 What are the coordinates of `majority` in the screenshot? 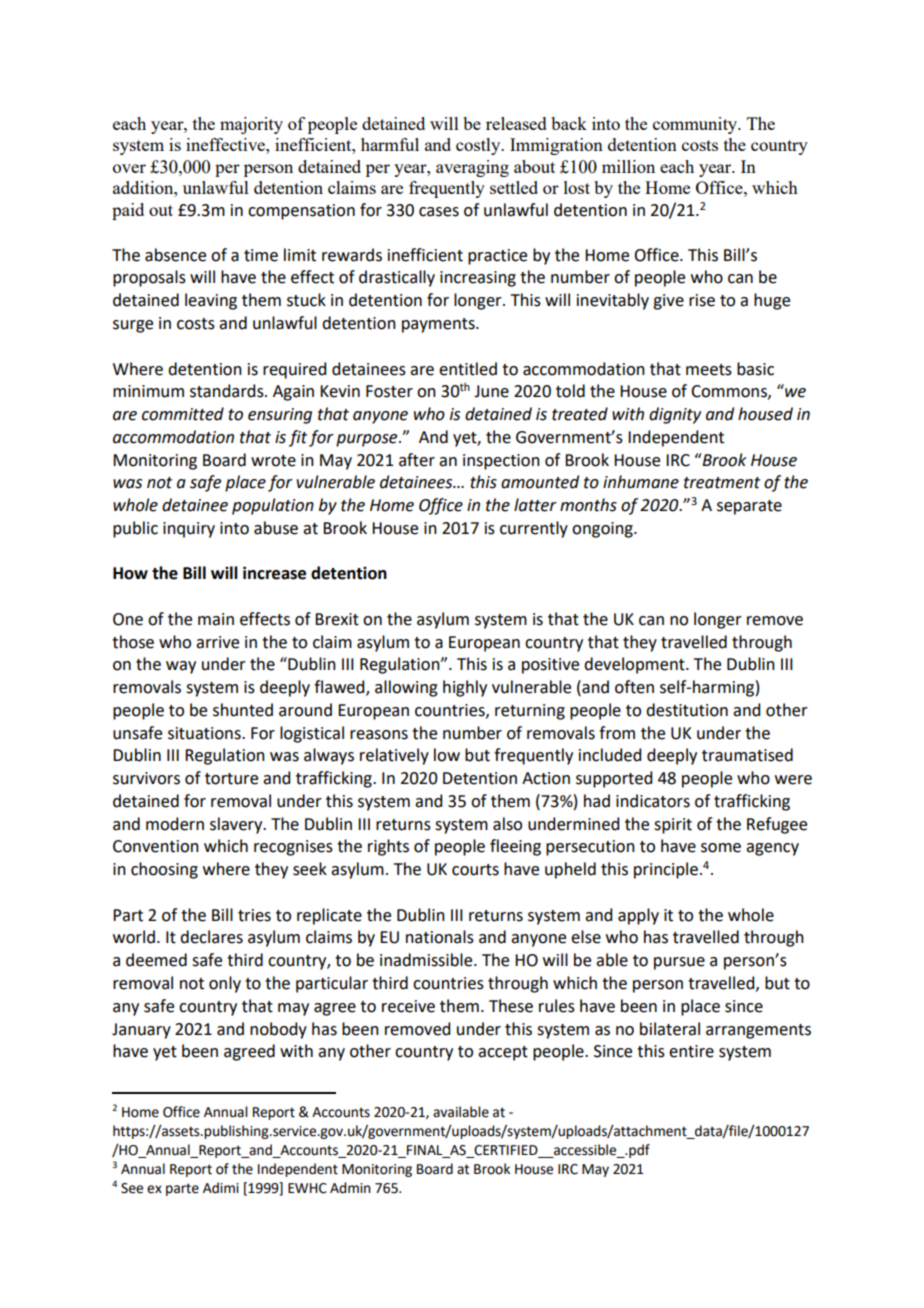 It's located at (251, 125).
